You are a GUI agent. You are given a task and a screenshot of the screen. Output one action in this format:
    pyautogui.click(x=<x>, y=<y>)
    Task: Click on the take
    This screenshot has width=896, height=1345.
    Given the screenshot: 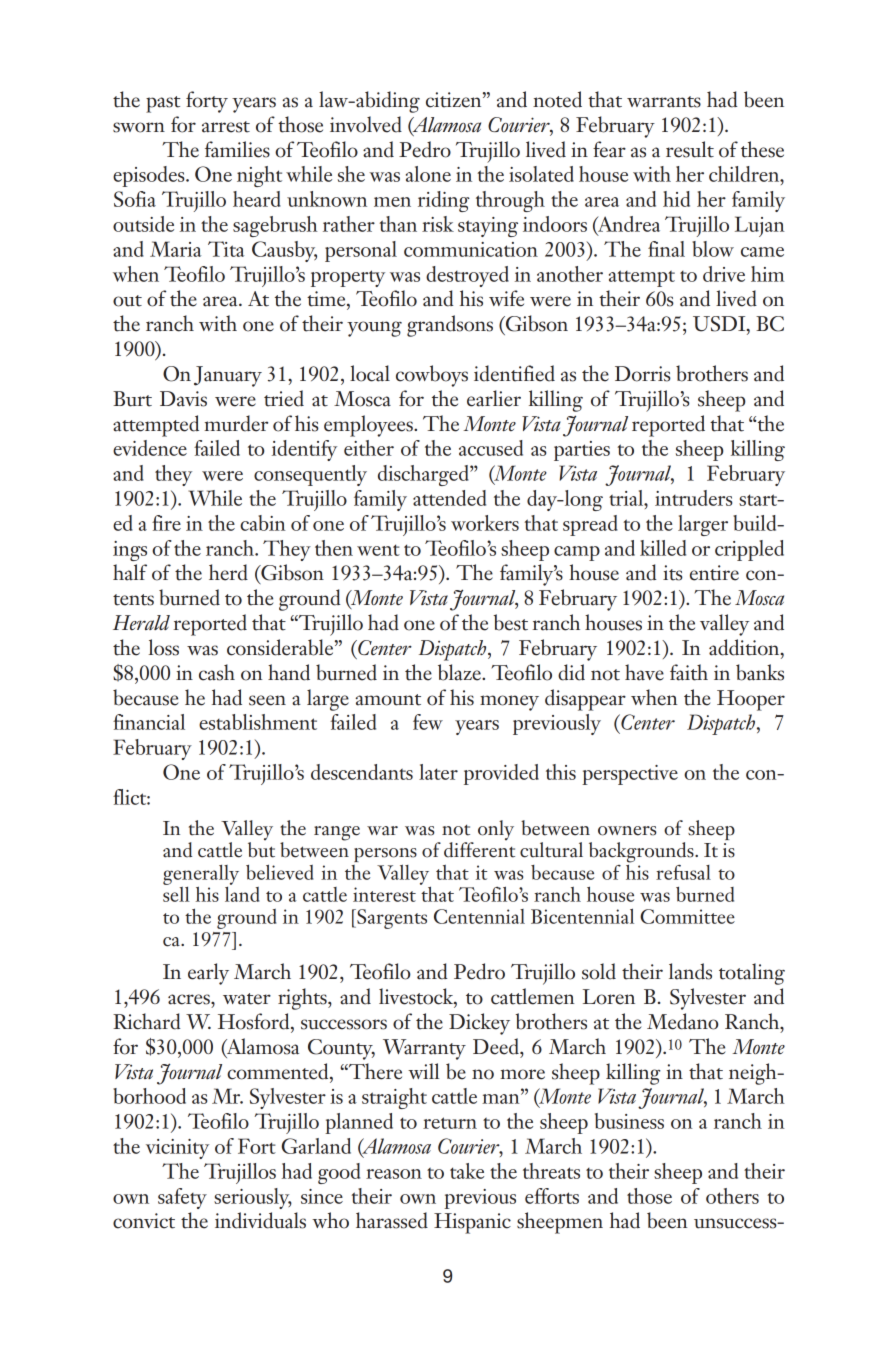 What is the action you would take?
    pyautogui.click(x=467, y=1171)
